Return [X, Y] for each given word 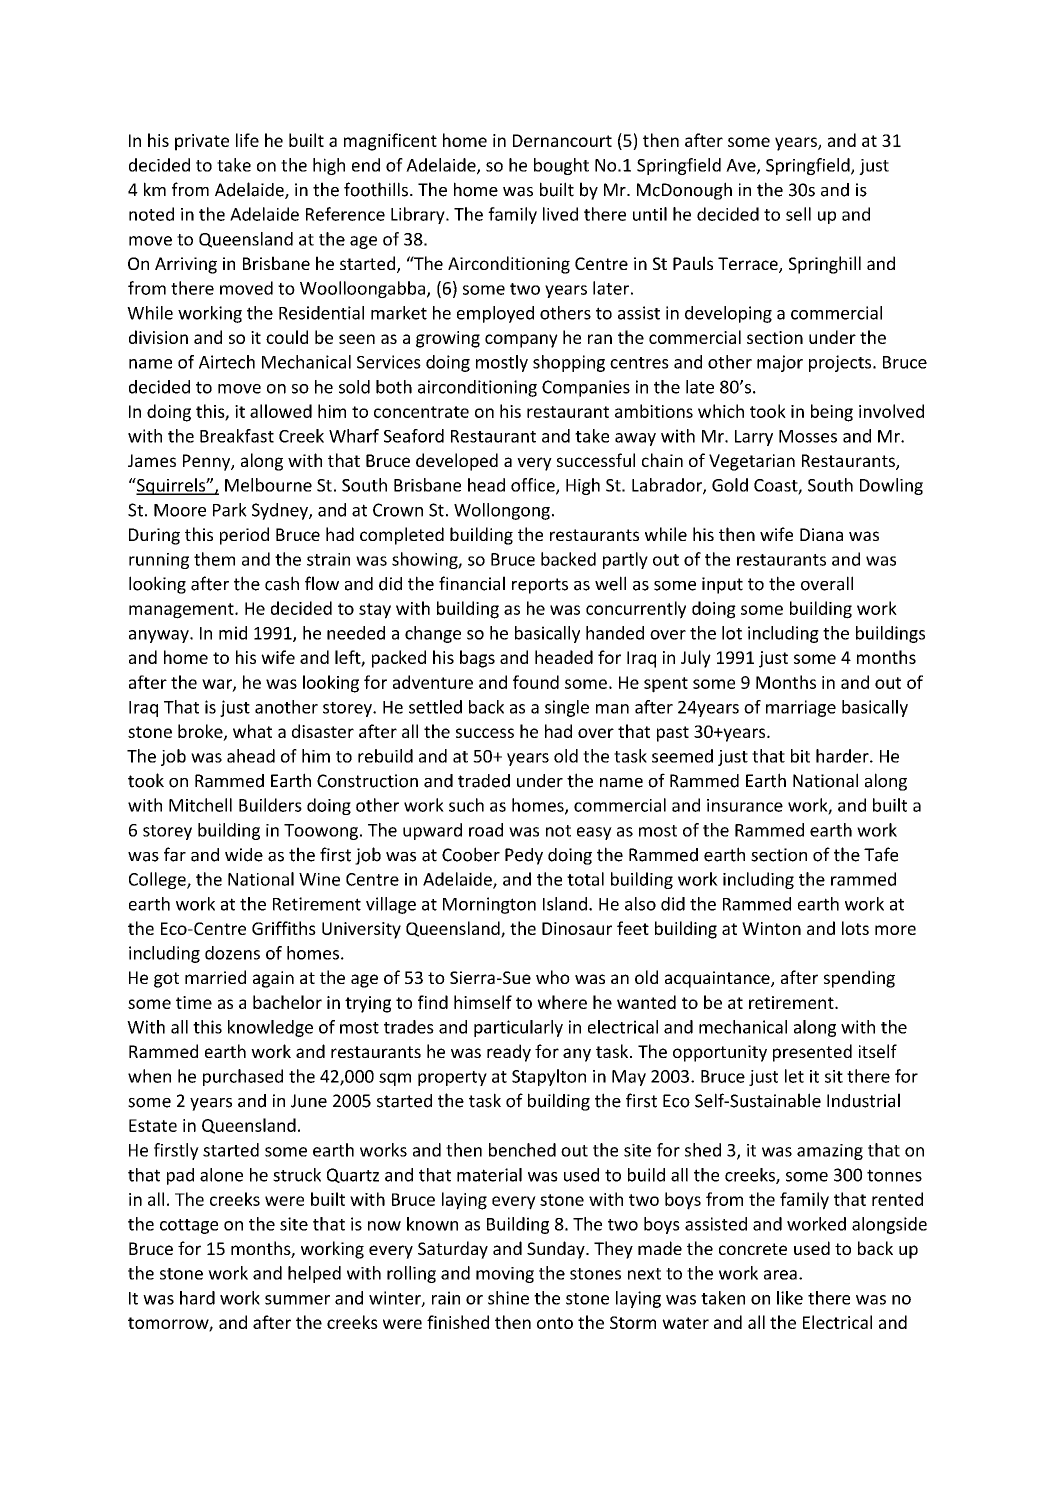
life [247, 140]
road [486, 830]
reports [540, 586]
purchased [243, 1077]
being [832, 413]
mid [233, 633]
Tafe [881, 854]
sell [798, 214]
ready [509, 1053]
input [722, 585]
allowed [281, 411]
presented [812, 1053]
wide [244, 855]
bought [561, 166]
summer [297, 1300]
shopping [569, 363]
